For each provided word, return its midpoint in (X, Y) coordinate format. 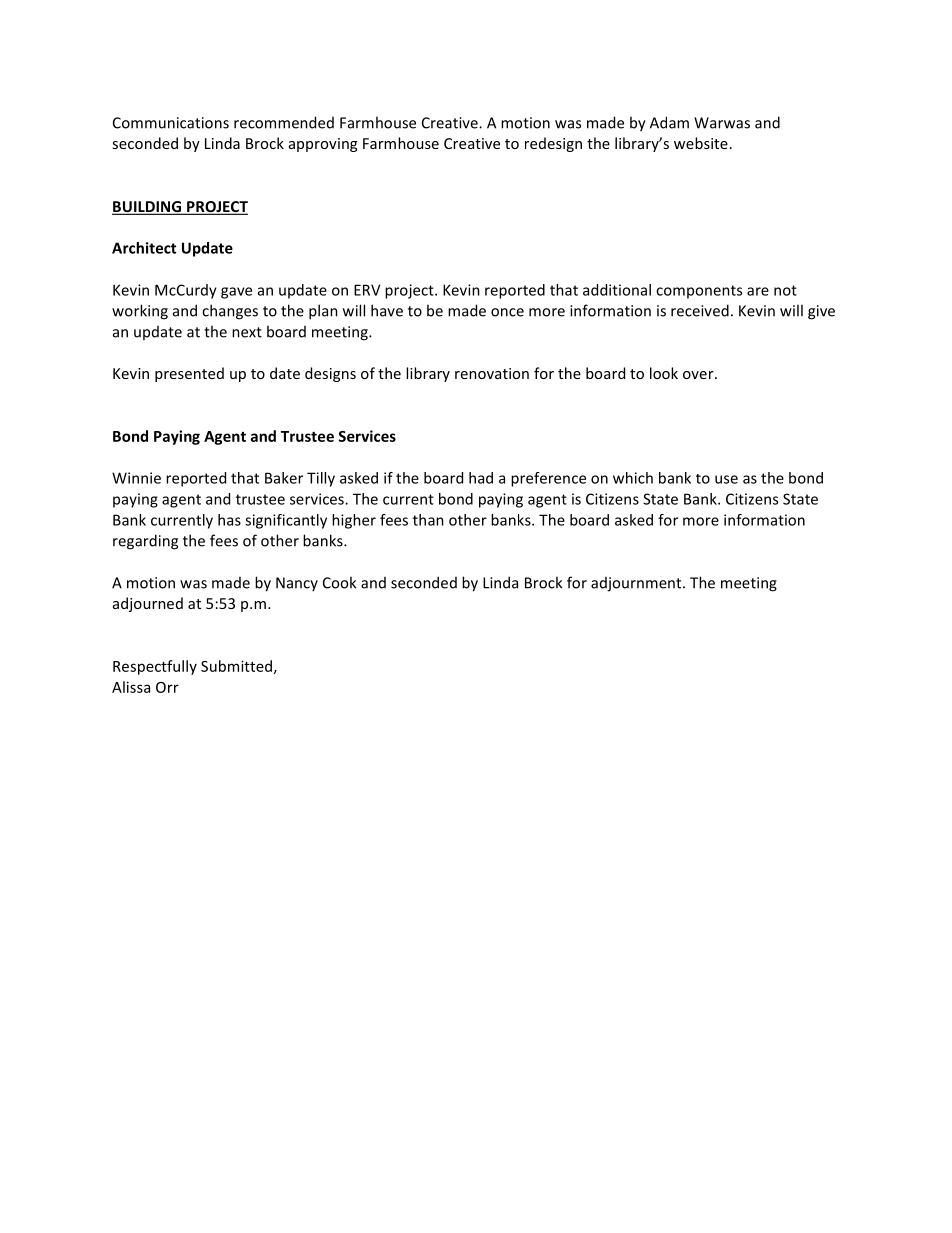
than (428, 520)
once (507, 312)
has (229, 520)
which (633, 478)
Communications (171, 123)
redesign (553, 144)
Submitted (236, 666)
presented (189, 374)
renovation (492, 373)
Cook (339, 582)
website (701, 143)
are (758, 291)
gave (236, 293)
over (699, 375)
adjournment (637, 584)
